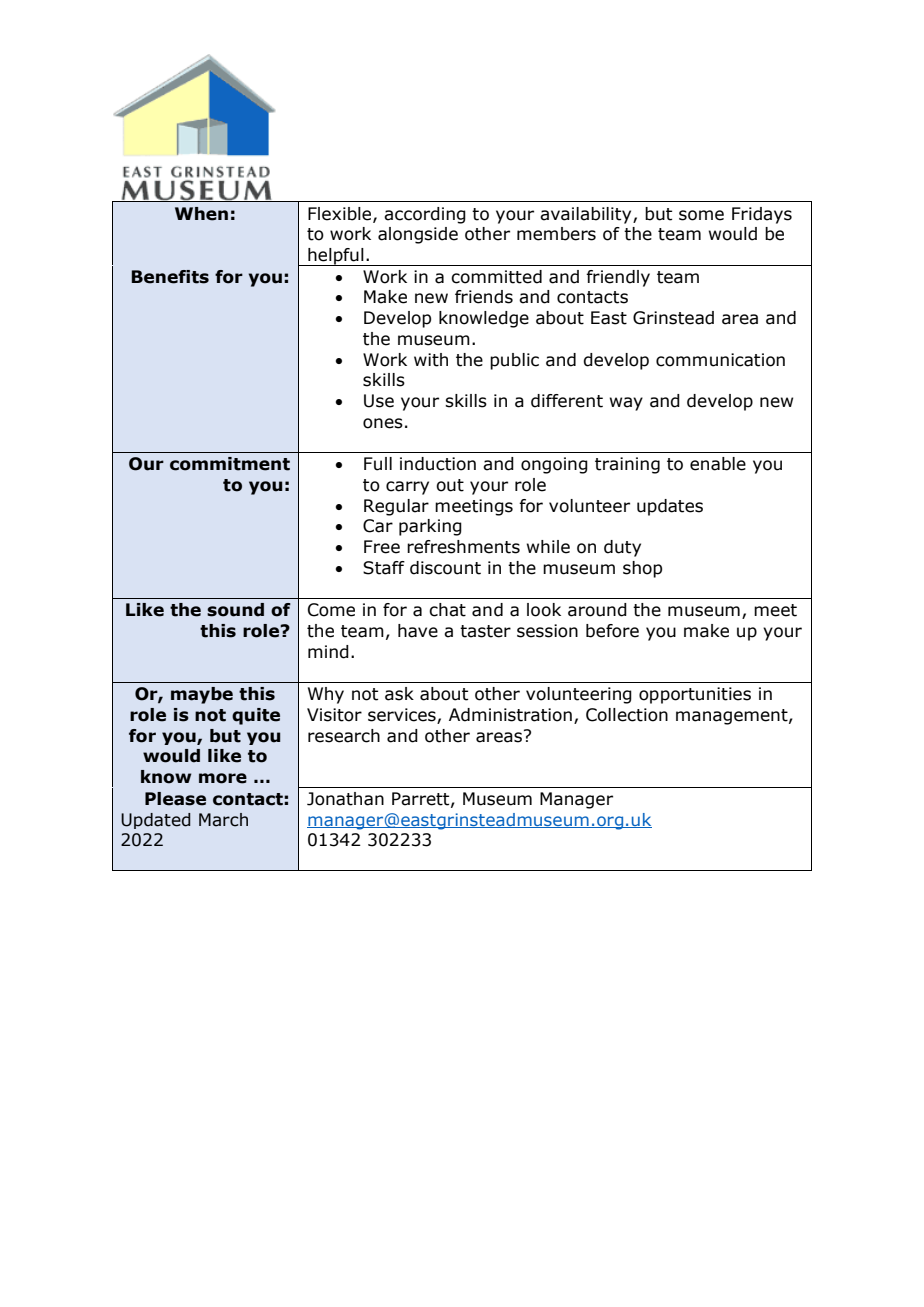 This page has height=1307, width=924. What do you see at coordinates (382, 547) in the page?
I see `Free` at bounding box center [382, 547].
